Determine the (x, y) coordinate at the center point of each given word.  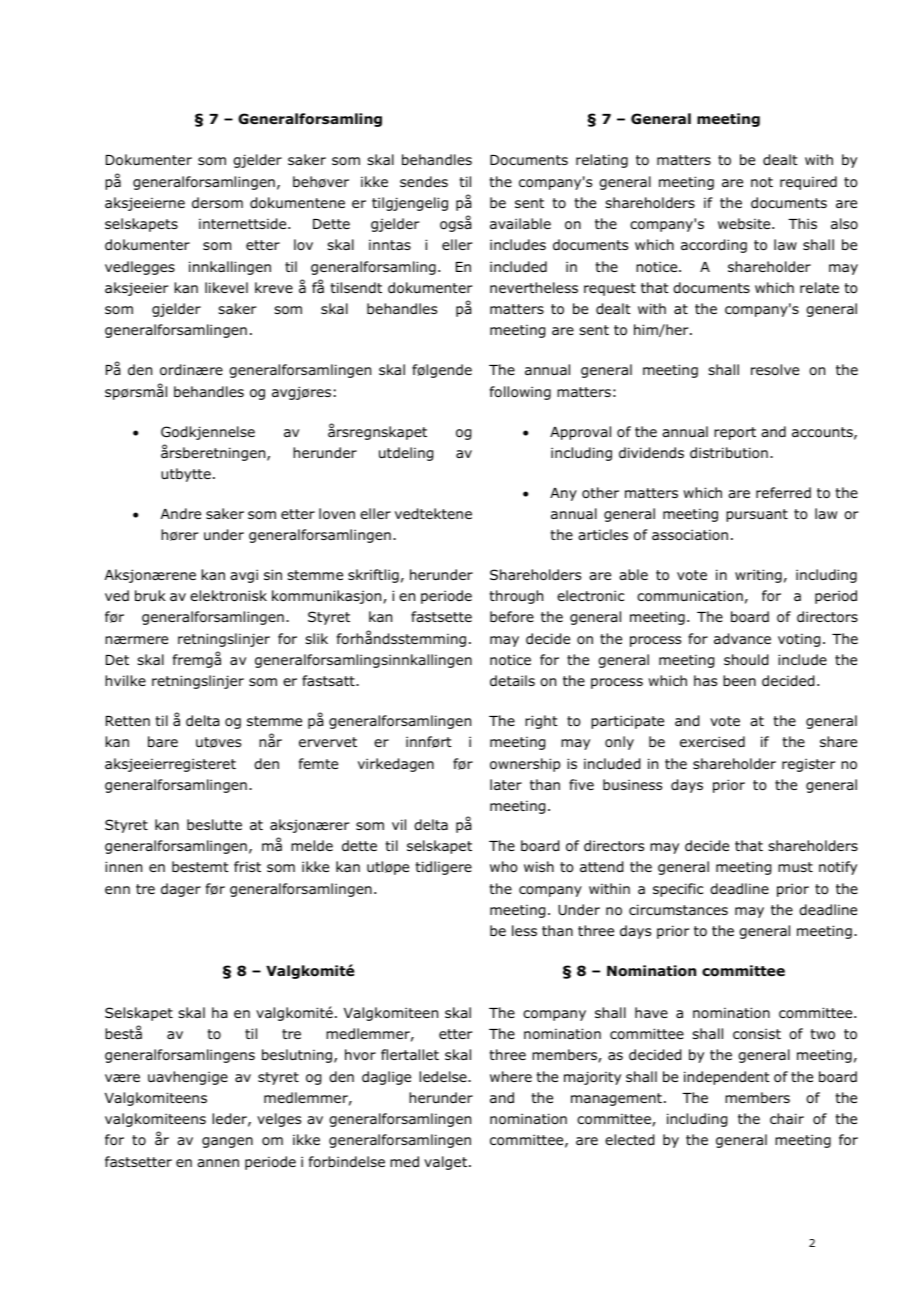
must (795, 867)
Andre (181, 513)
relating (602, 161)
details (512, 680)
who (504, 867)
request (610, 289)
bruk (150, 595)
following (520, 393)
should (746, 660)
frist (247, 866)
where (511, 1076)
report (735, 433)
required (808, 183)
